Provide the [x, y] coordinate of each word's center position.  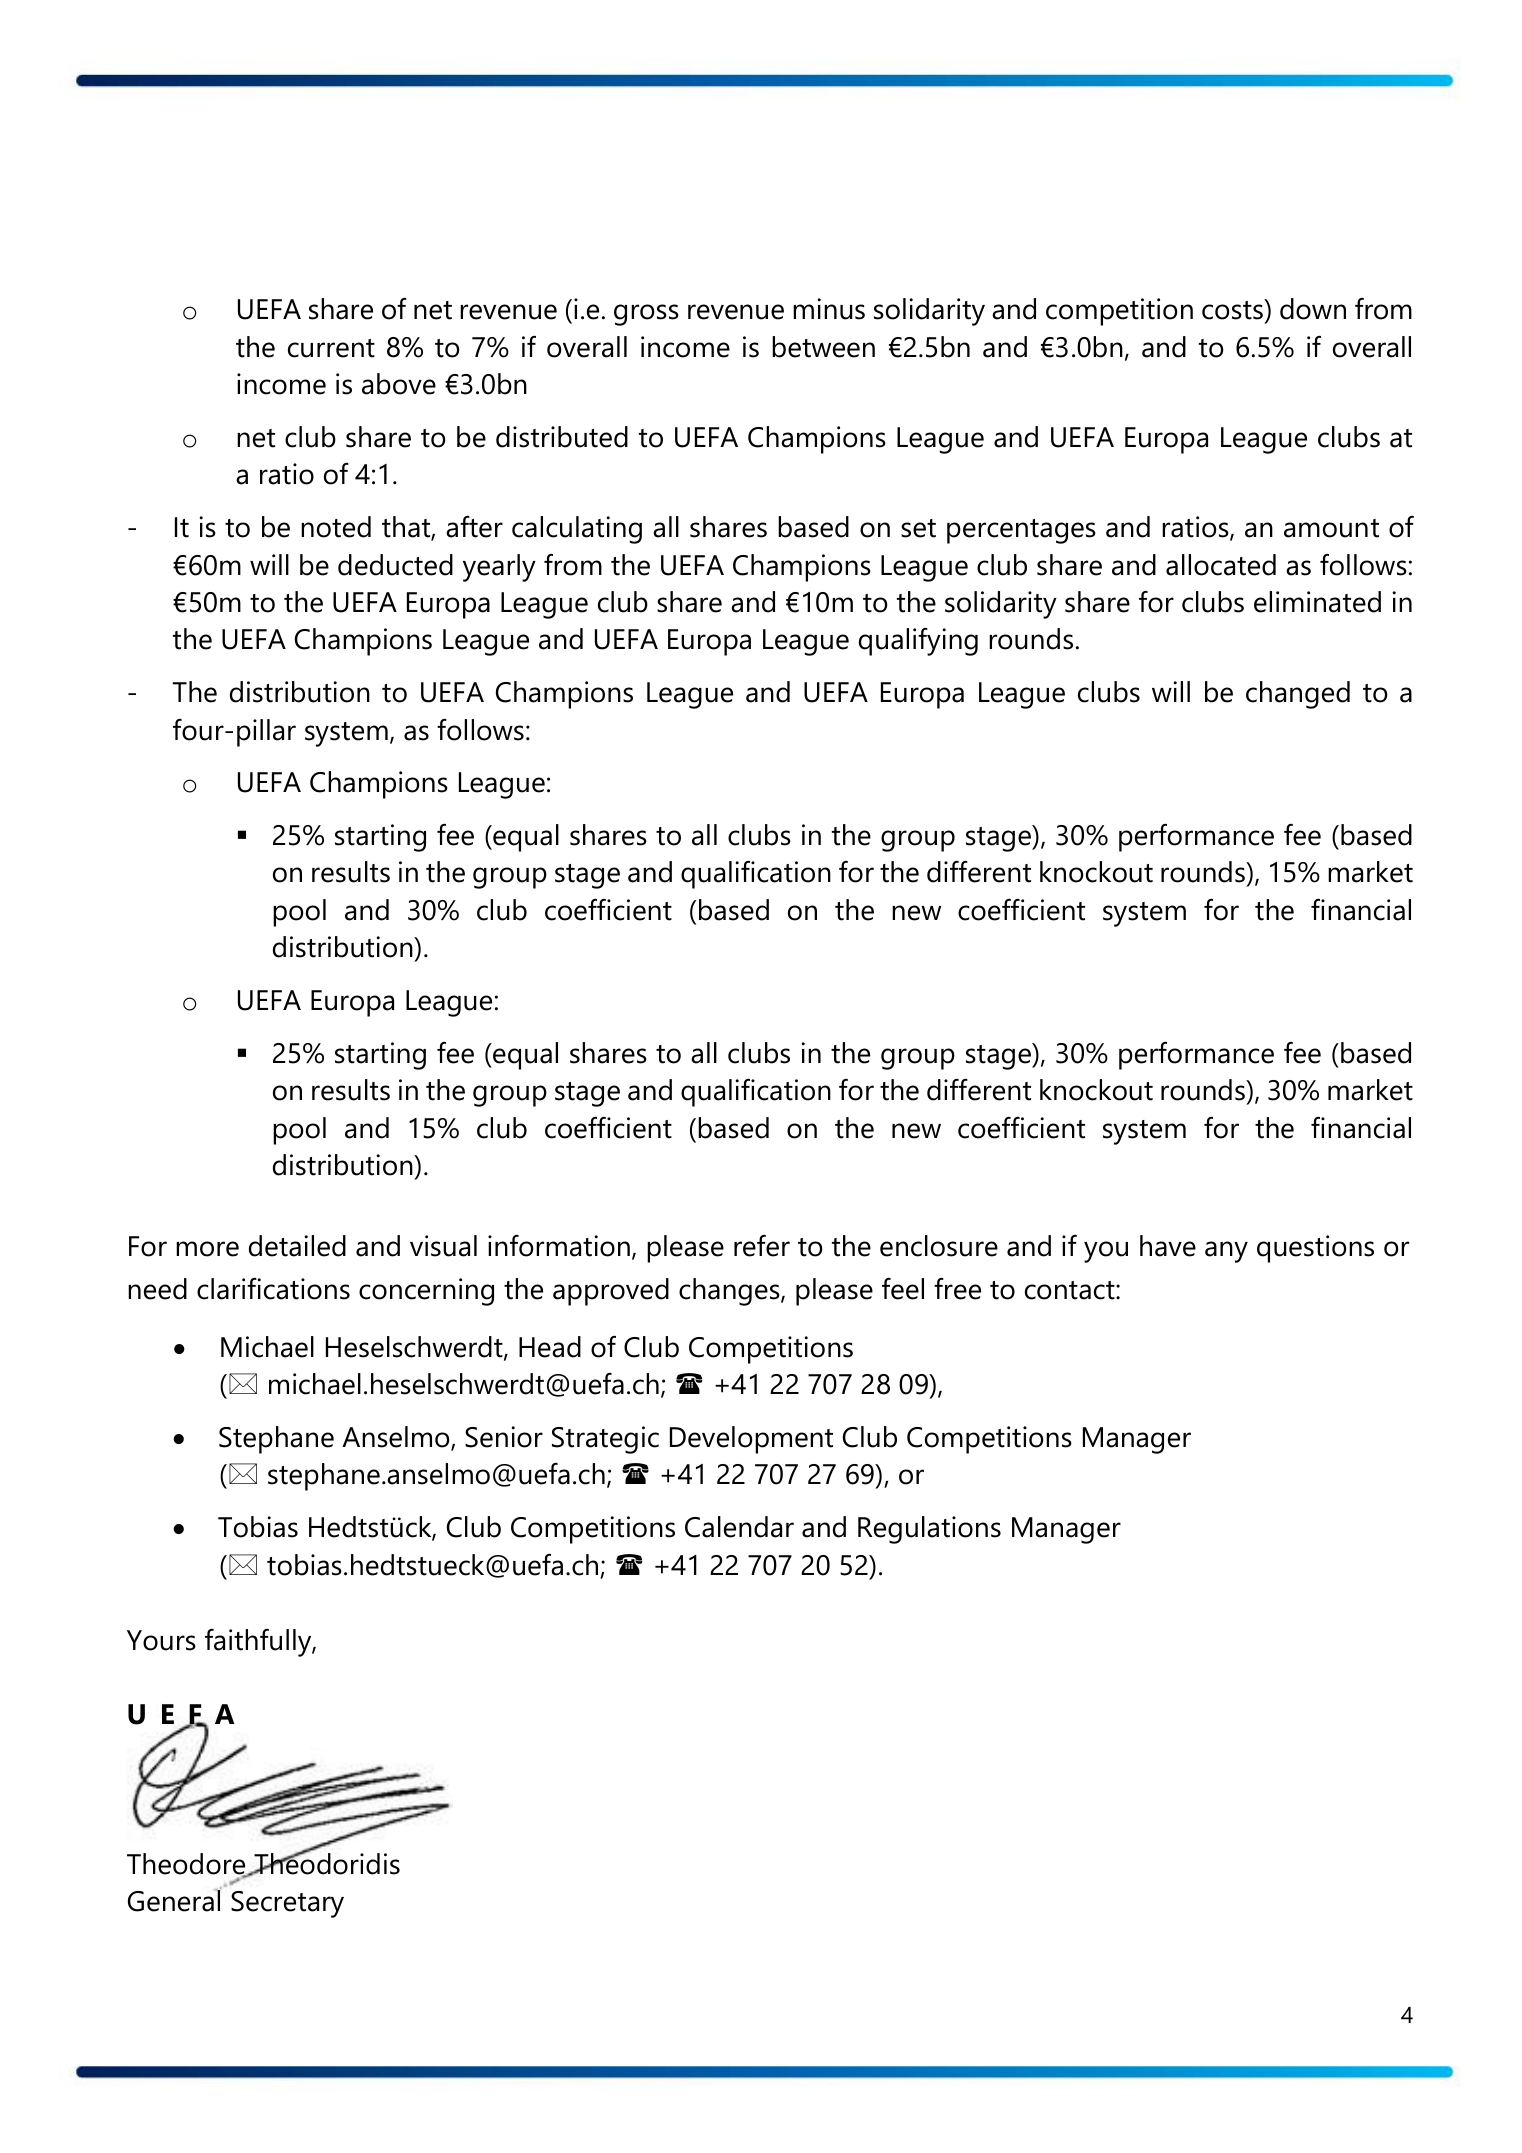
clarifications [273, 1289]
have [1168, 1246]
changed [1298, 695]
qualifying [918, 642]
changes [730, 1292]
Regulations [929, 1530]
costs [1233, 309]
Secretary [287, 1904]
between [823, 347]
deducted [395, 565]
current [331, 348]
